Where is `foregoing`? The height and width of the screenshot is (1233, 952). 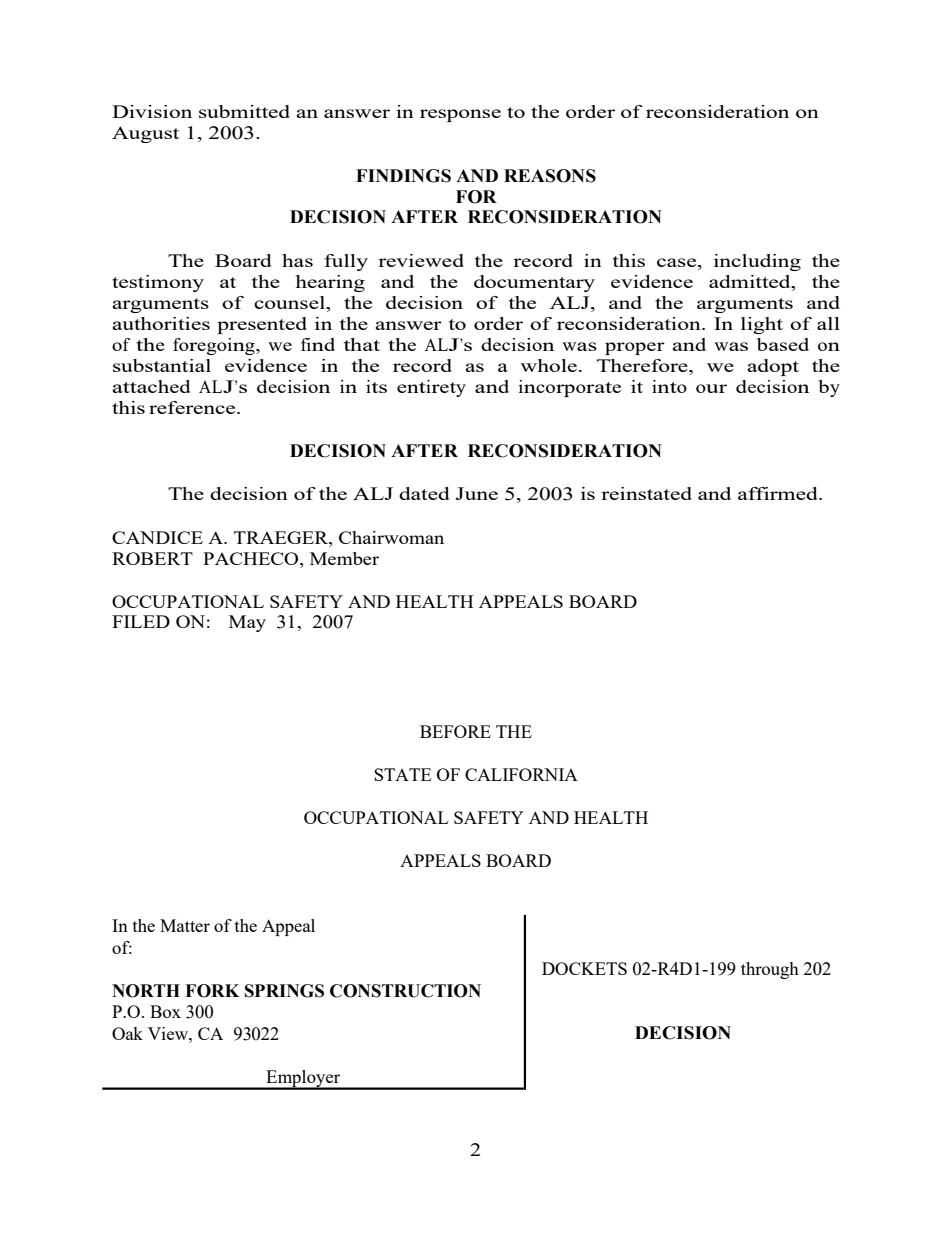
foregoing is located at coordinates (215, 346).
